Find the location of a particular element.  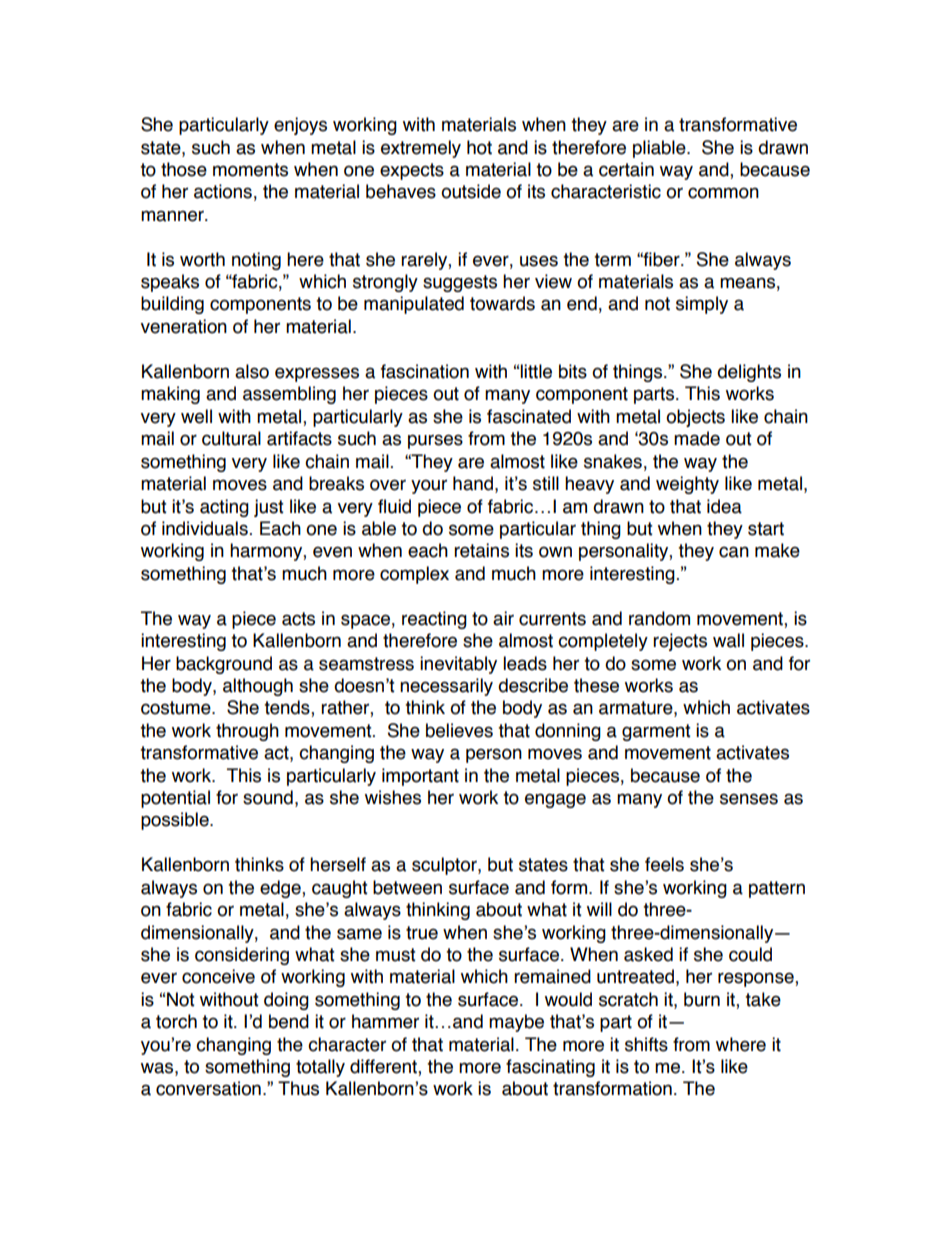

shifts is located at coordinates (646, 1044).
